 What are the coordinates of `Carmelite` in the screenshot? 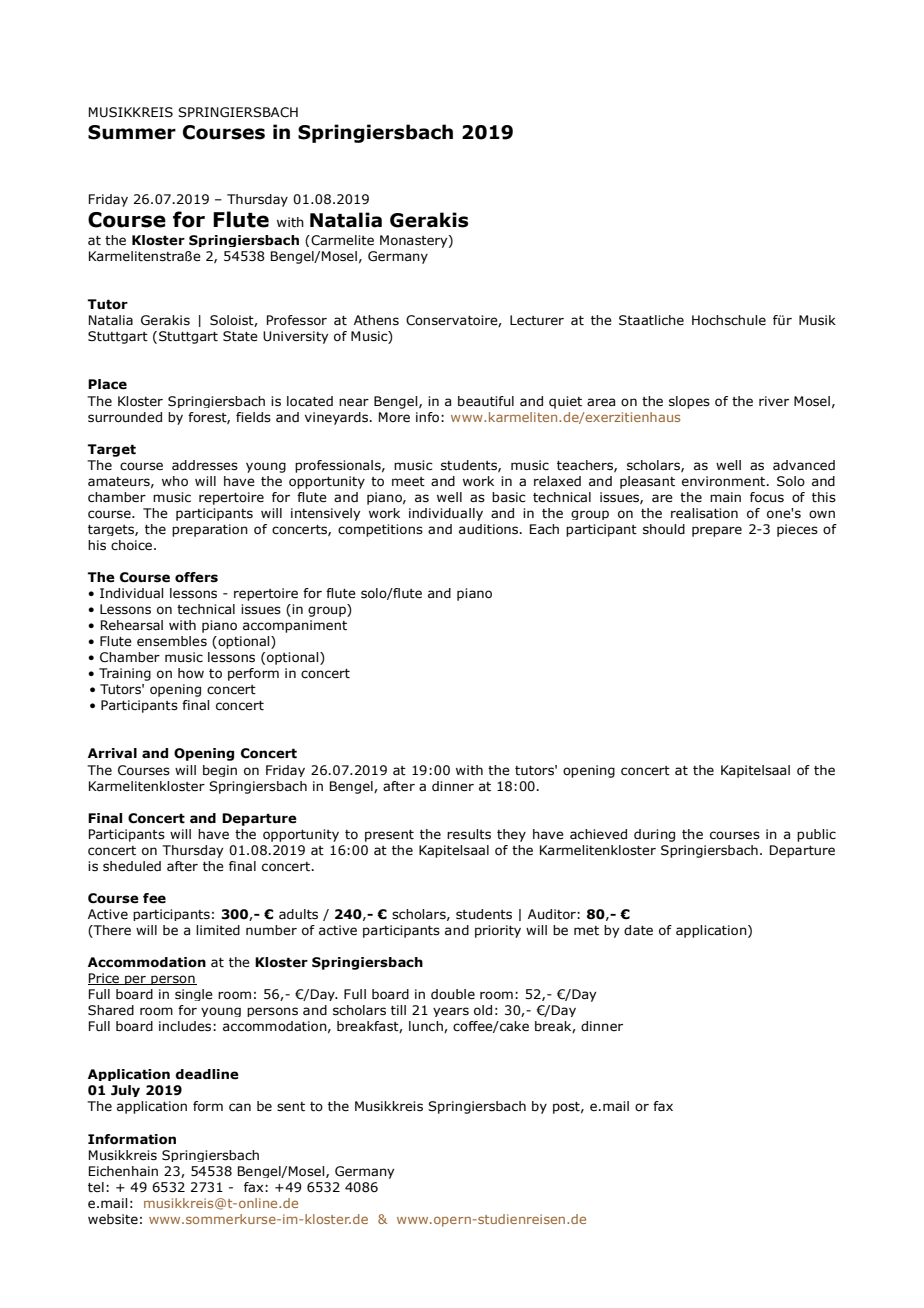 It's located at (341, 240).
